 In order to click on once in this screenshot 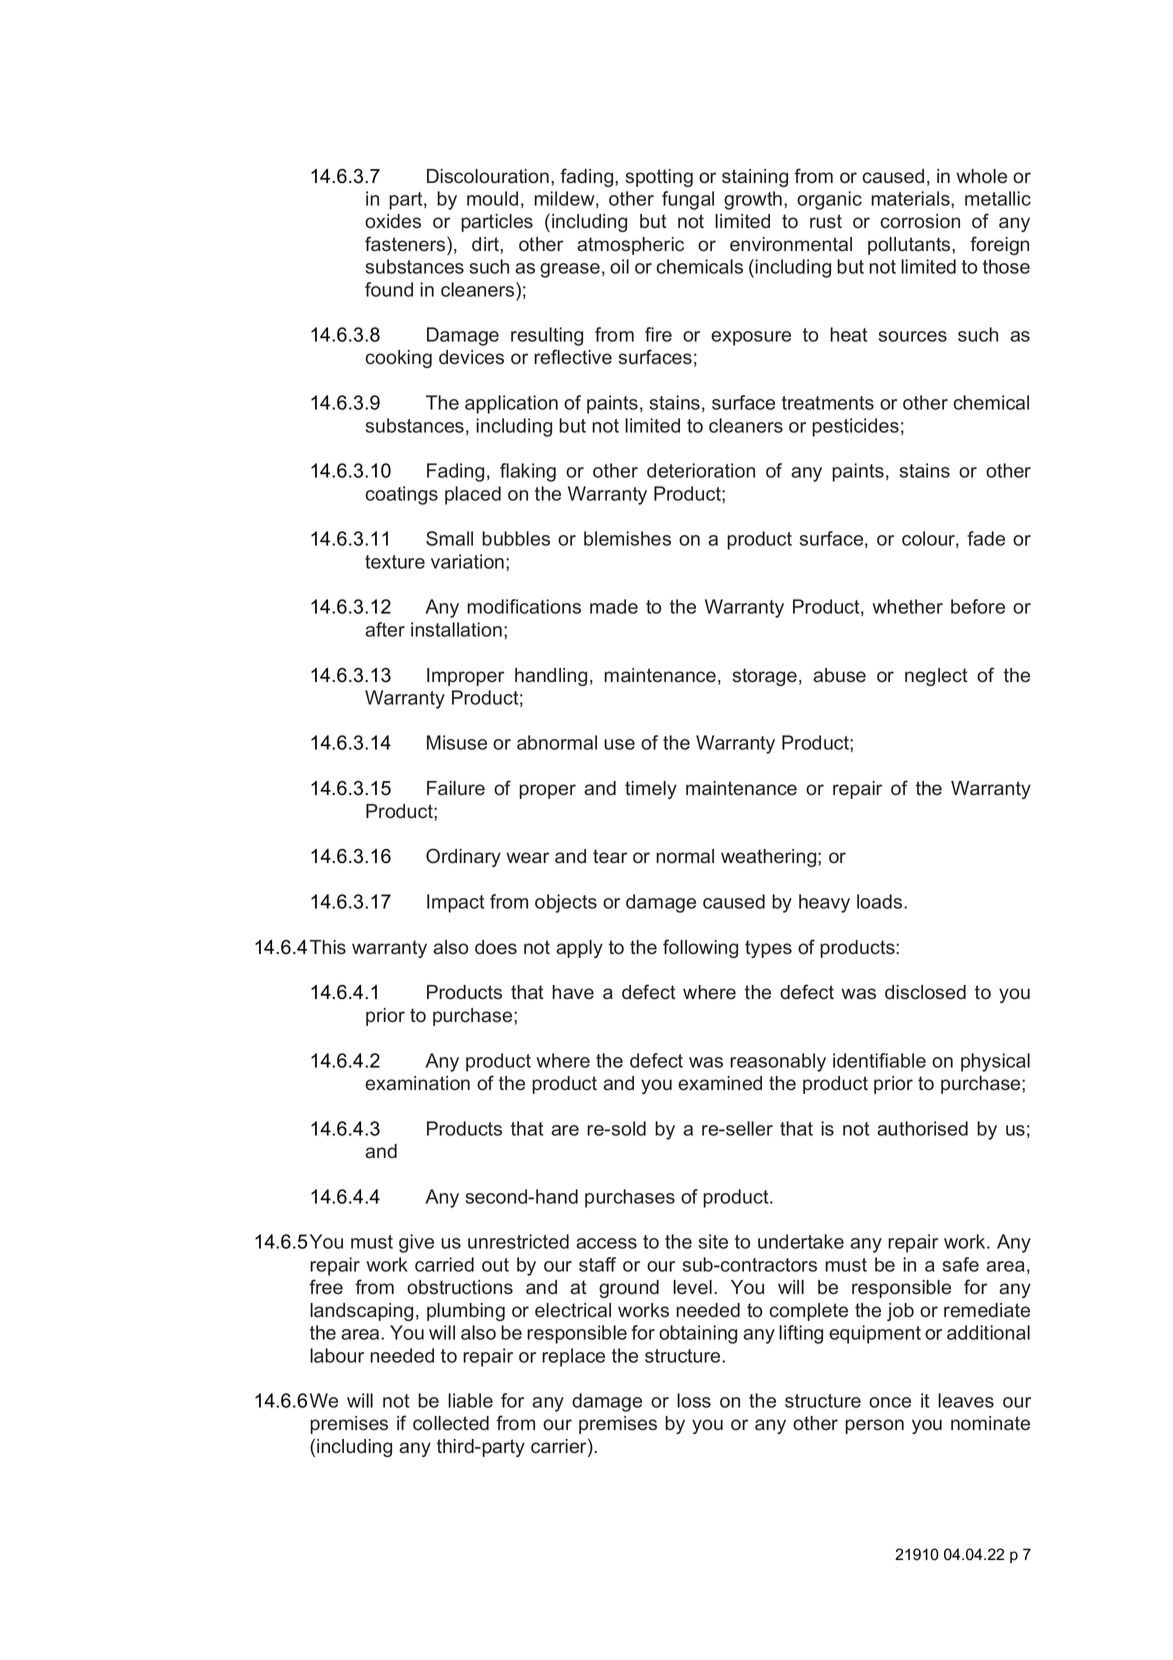, I will do `click(890, 1402)`.
